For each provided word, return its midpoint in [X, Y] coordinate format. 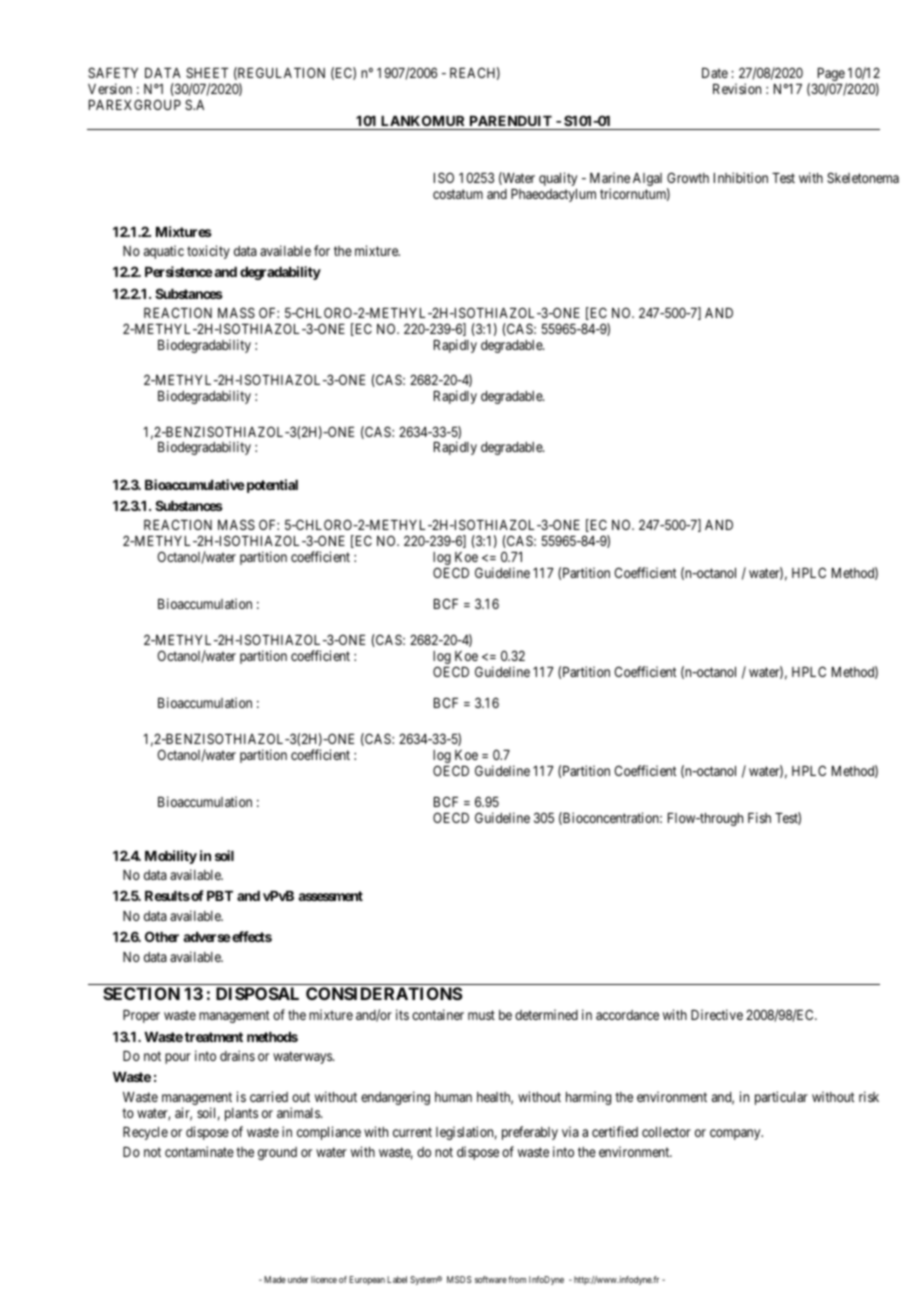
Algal [647, 179]
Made [275, 1279]
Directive [717, 1014]
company [736, 1134]
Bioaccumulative [195, 484]
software [491, 1279]
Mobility [171, 857]
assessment [330, 896]
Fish [759, 817]
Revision [737, 88]
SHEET [207, 72]
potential [271, 486]
